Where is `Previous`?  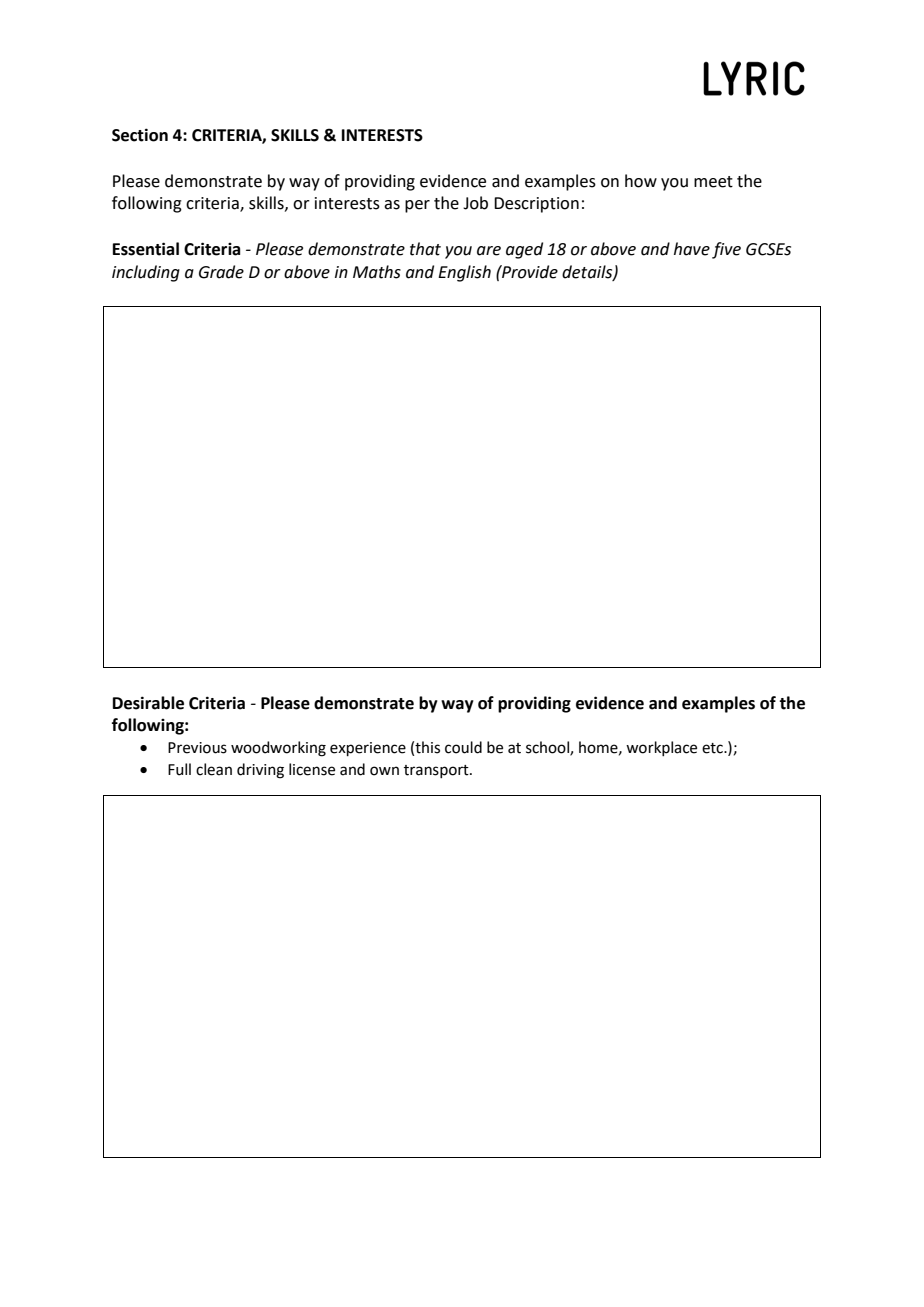 Previous is located at coordinates (197, 748).
